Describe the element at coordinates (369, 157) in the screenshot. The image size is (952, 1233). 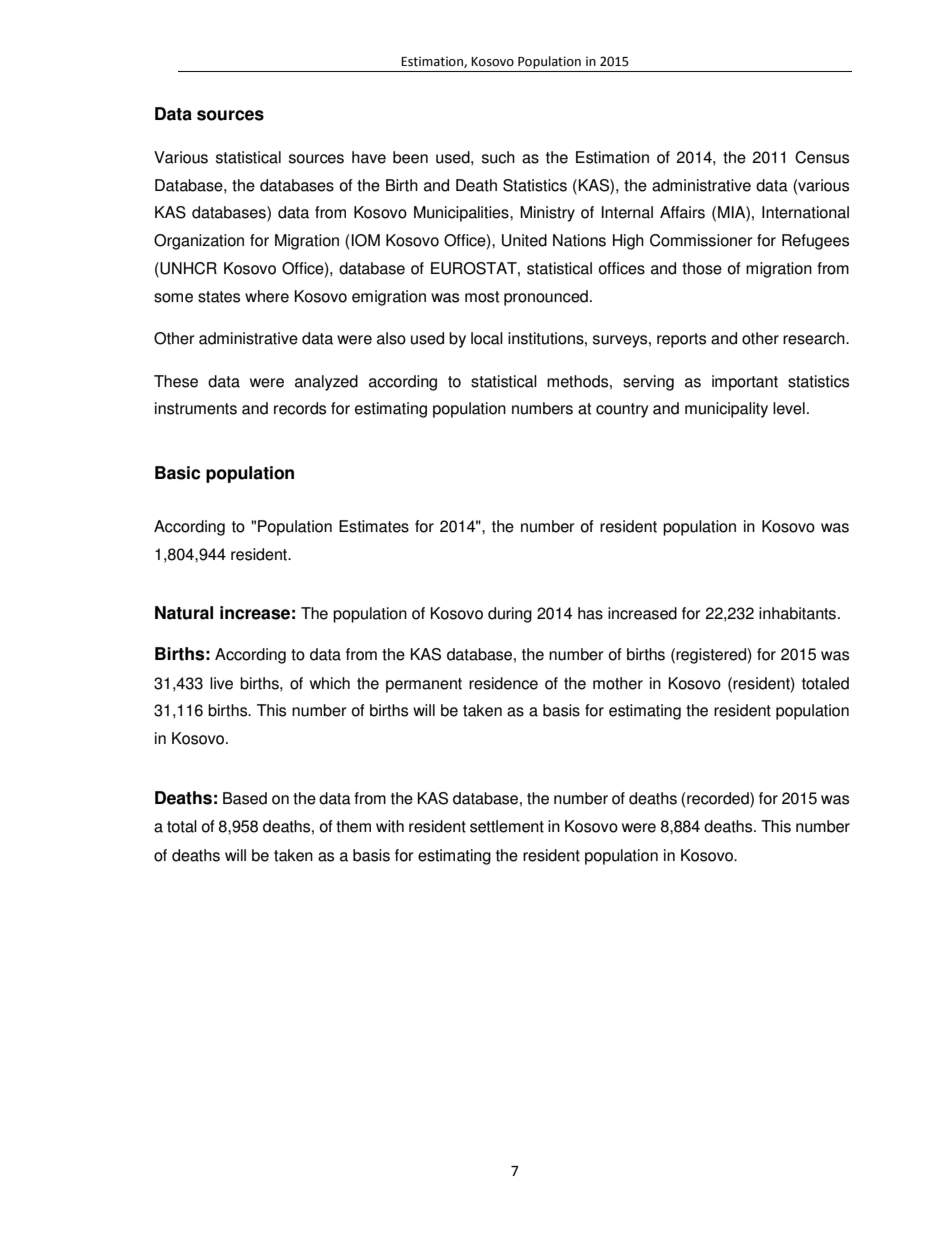
I see `have` at that location.
